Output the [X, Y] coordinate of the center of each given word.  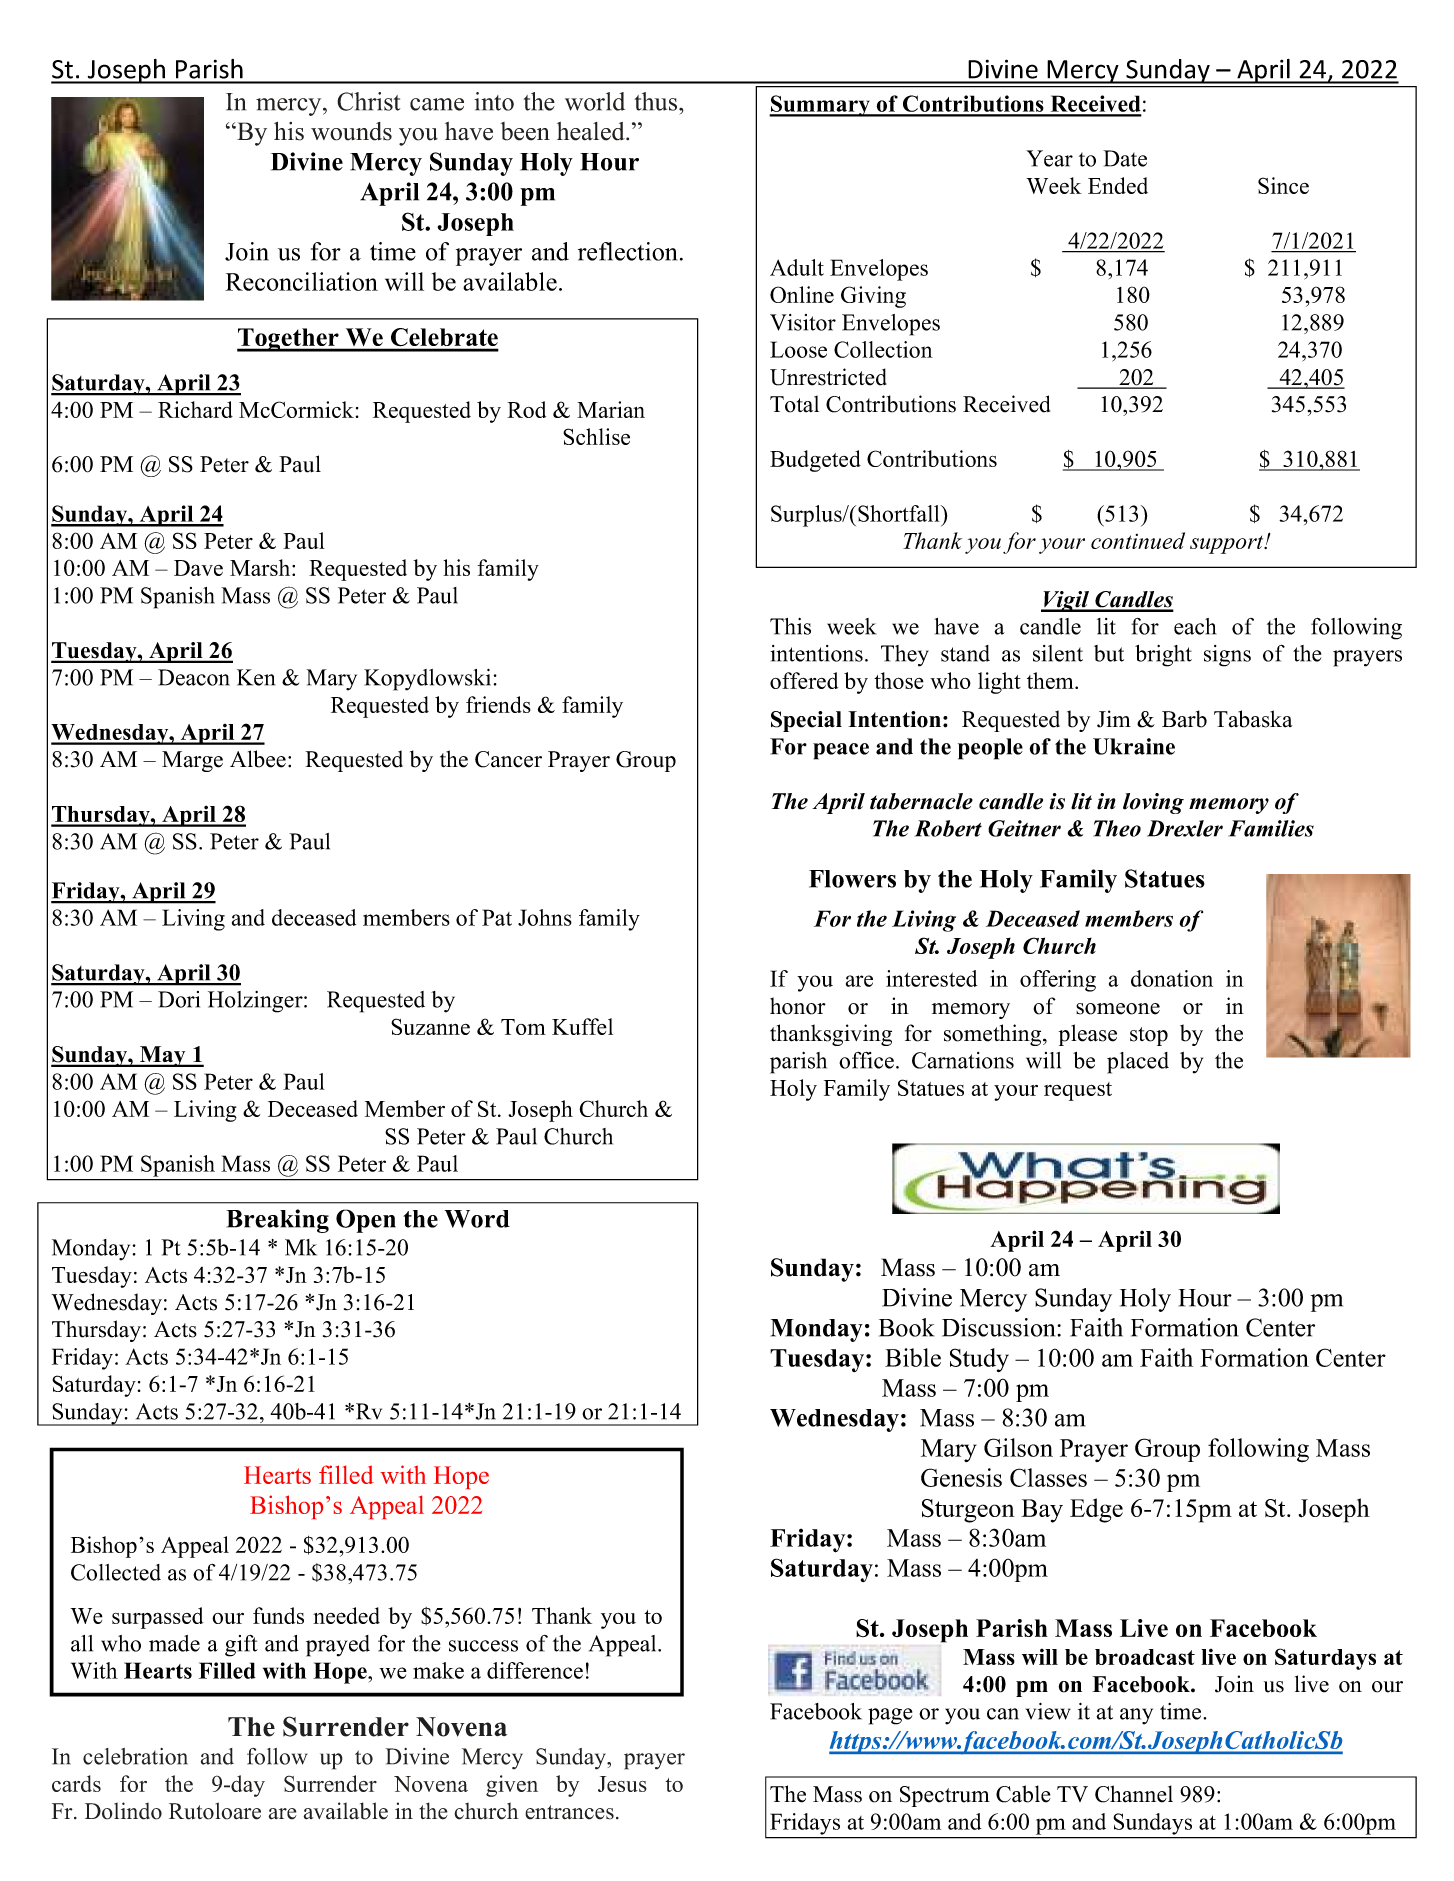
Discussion [1000, 1327]
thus [655, 101]
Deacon [194, 677]
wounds [351, 131]
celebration [135, 1756]
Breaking [277, 1221]
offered [804, 680]
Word [477, 1219]
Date [1125, 158]
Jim [1114, 719]
